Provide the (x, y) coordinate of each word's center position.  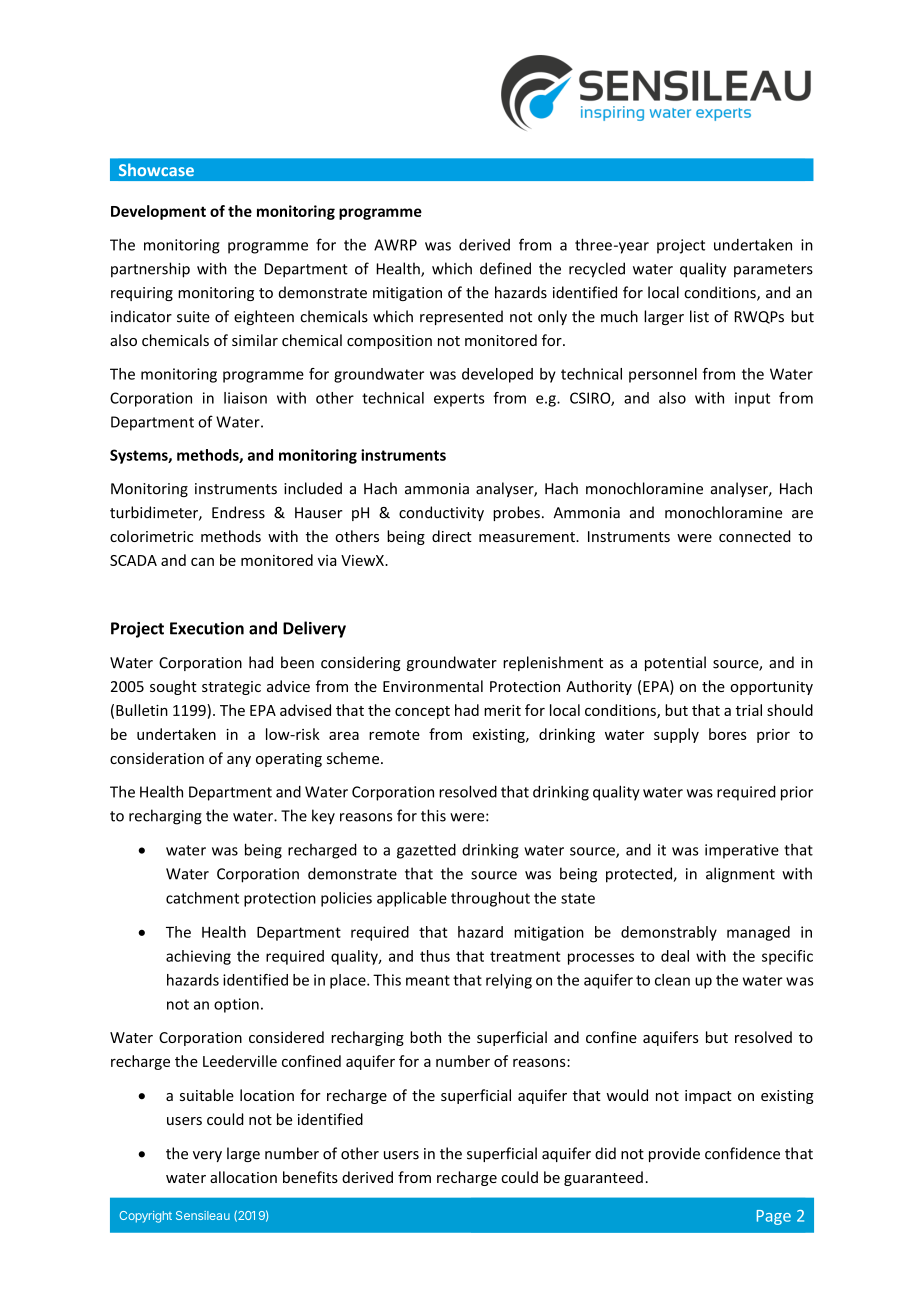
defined (505, 268)
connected (755, 536)
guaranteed (603, 1178)
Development (158, 212)
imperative (742, 851)
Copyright (146, 1217)
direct (452, 536)
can (202, 562)
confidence (742, 1153)
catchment (202, 898)
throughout (490, 899)
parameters (773, 271)
